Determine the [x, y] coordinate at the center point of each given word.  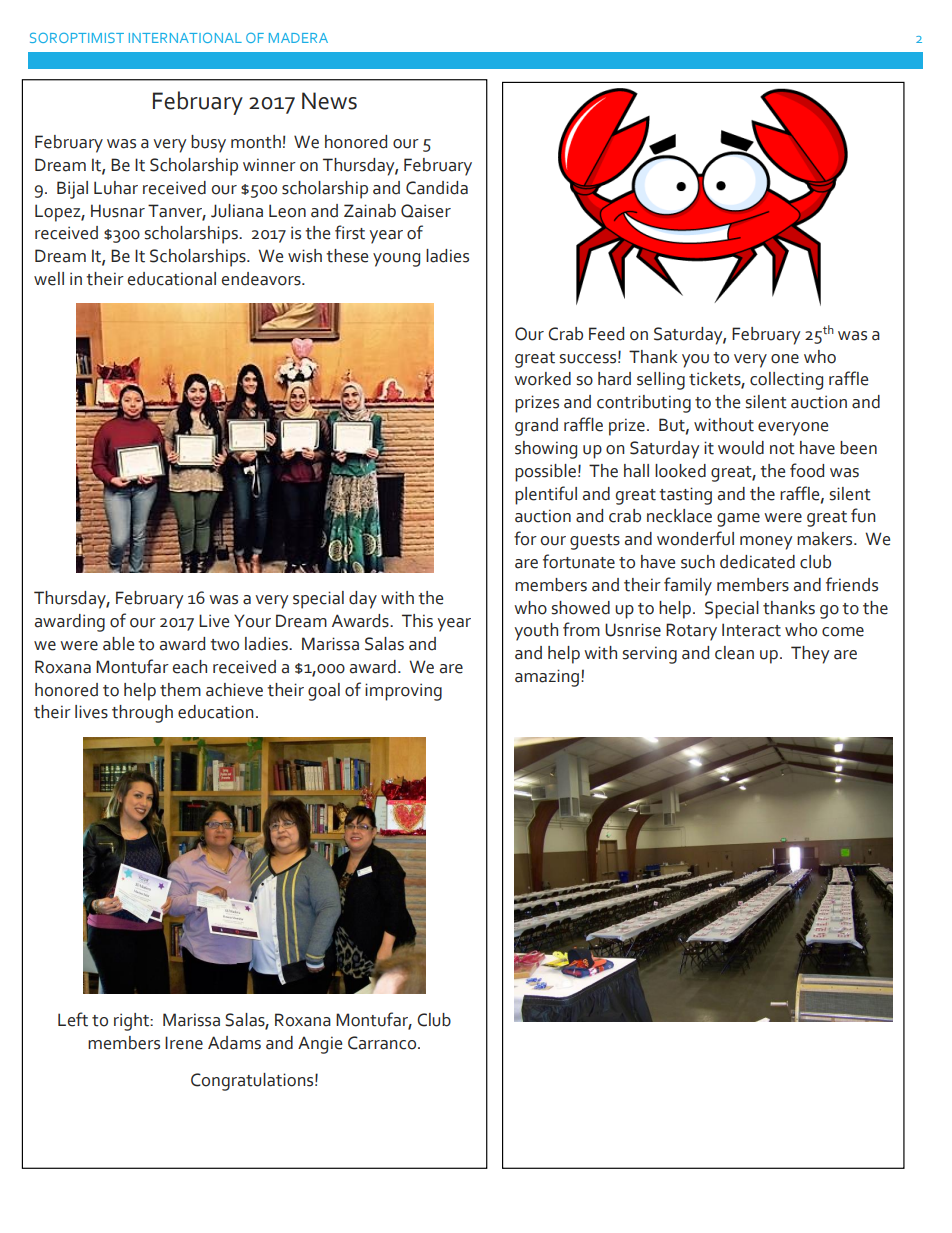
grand [536, 427]
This [417, 621]
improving [403, 692]
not [782, 449]
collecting [786, 381]
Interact [751, 630]
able [118, 644]
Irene [184, 1043]
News [329, 101]
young [396, 260]
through [142, 714]
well [49, 279]
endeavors [262, 279]
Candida [437, 188]
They [810, 655]
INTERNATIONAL [185, 38]
